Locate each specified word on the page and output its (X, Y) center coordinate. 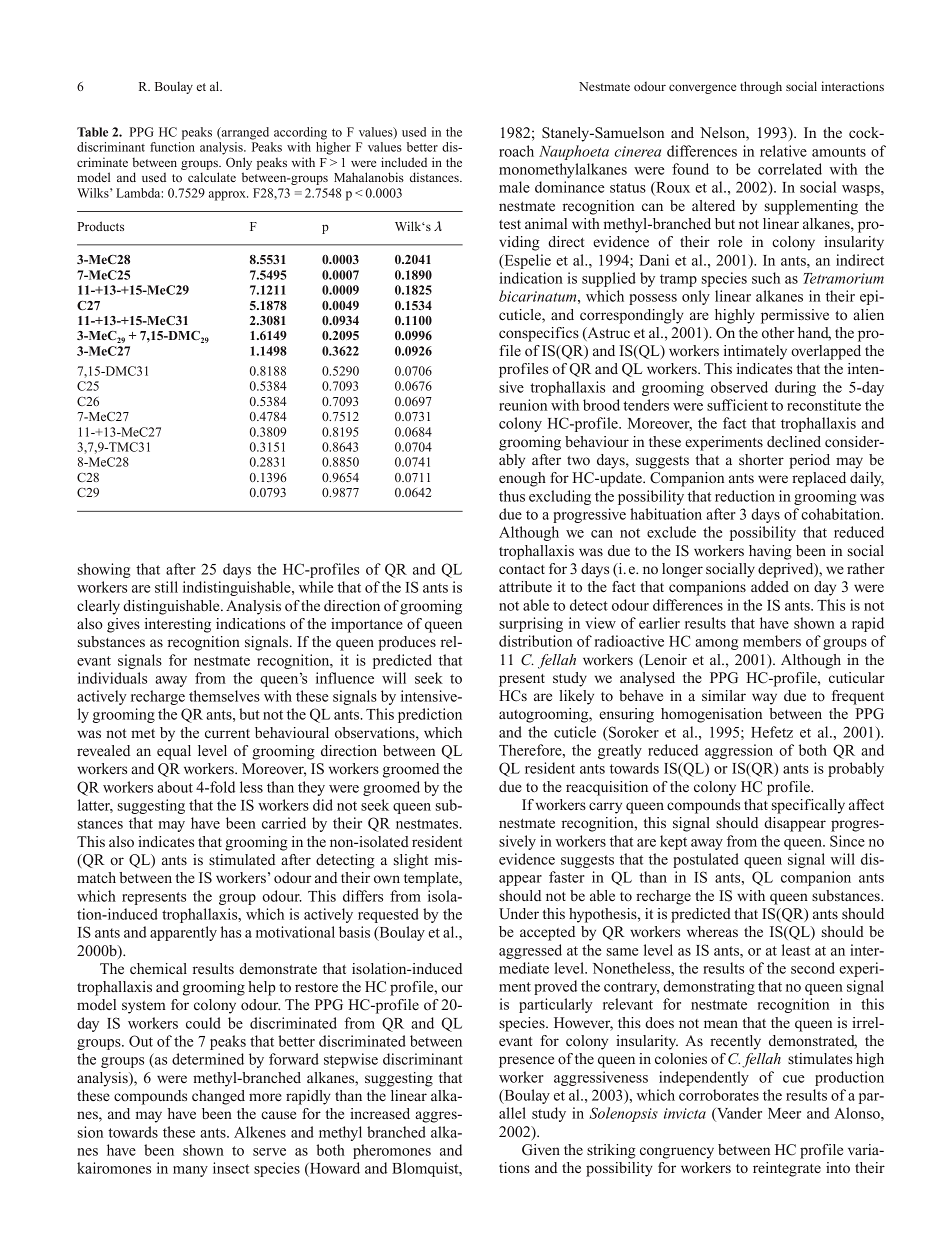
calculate (212, 177)
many (190, 1171)
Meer (784, 1113)
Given (541, 1150)
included (404, 162)
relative (783, 151)
